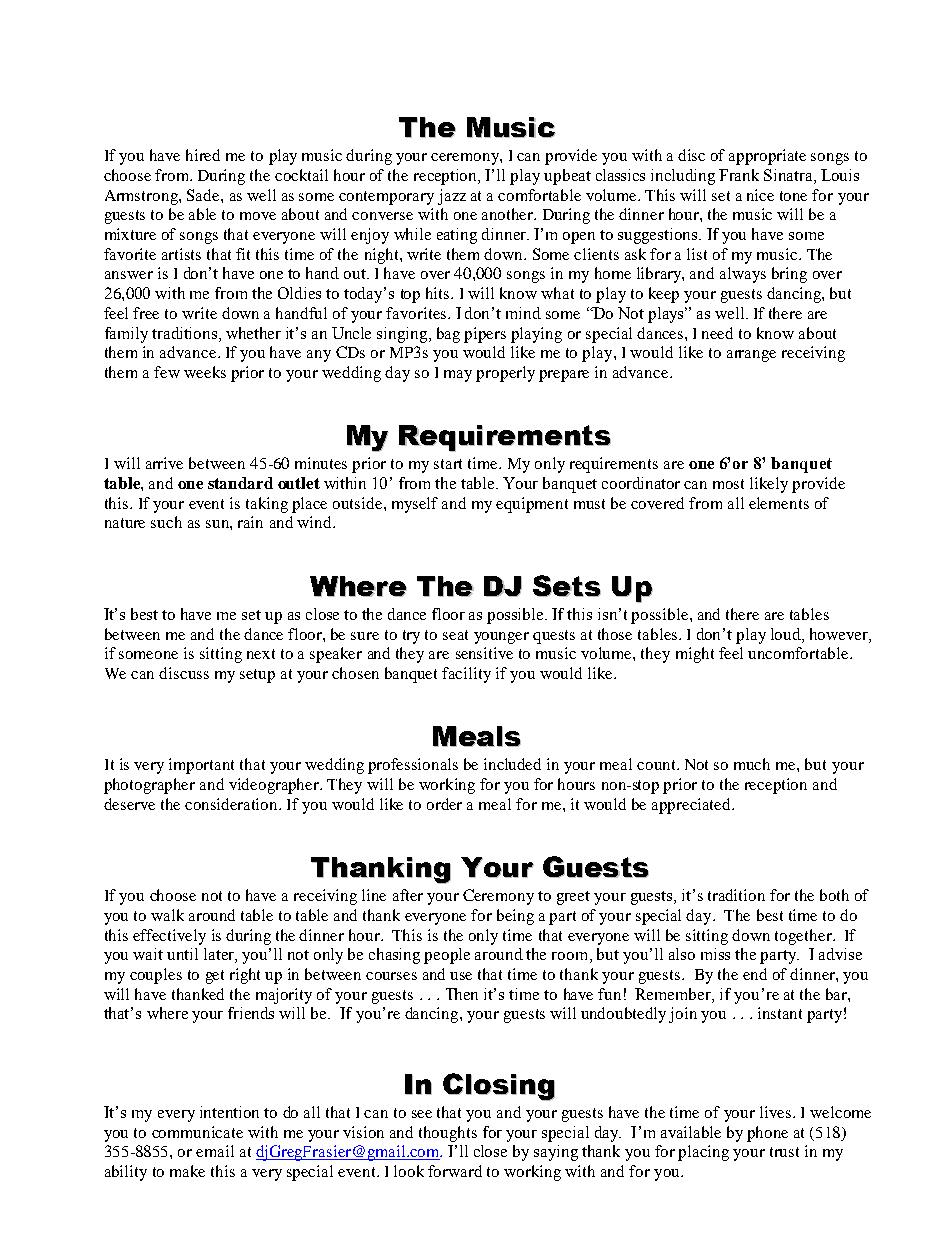  I want to click on order, so click(444, 804).
